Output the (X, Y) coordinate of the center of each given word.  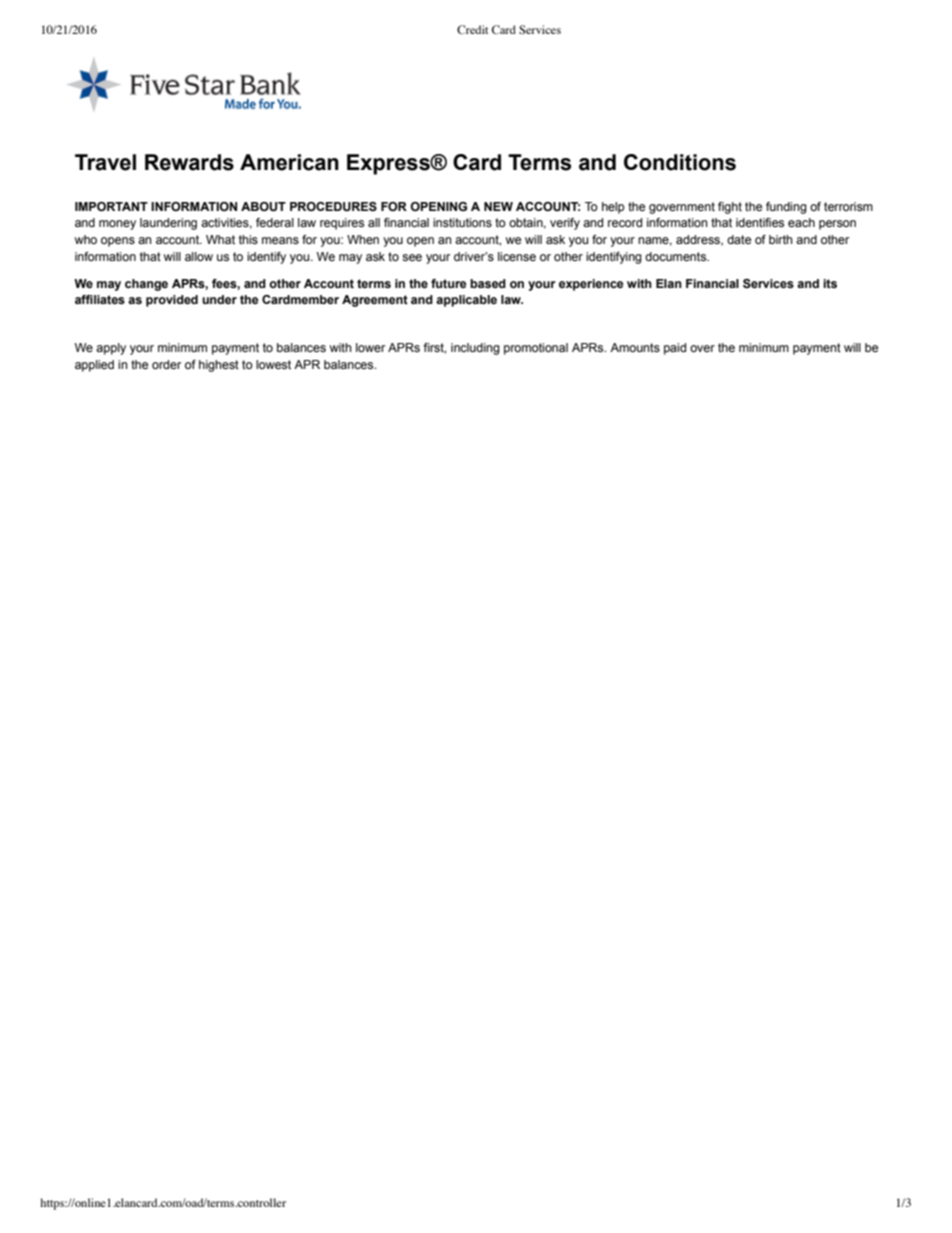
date (739, 239)
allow (199, 256)
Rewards (189, 162)
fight (730, 208)
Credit (472, 29)
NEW (498, 206)
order (167, 364)
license (517, 256)
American (289, 162)
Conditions (680, 162)
